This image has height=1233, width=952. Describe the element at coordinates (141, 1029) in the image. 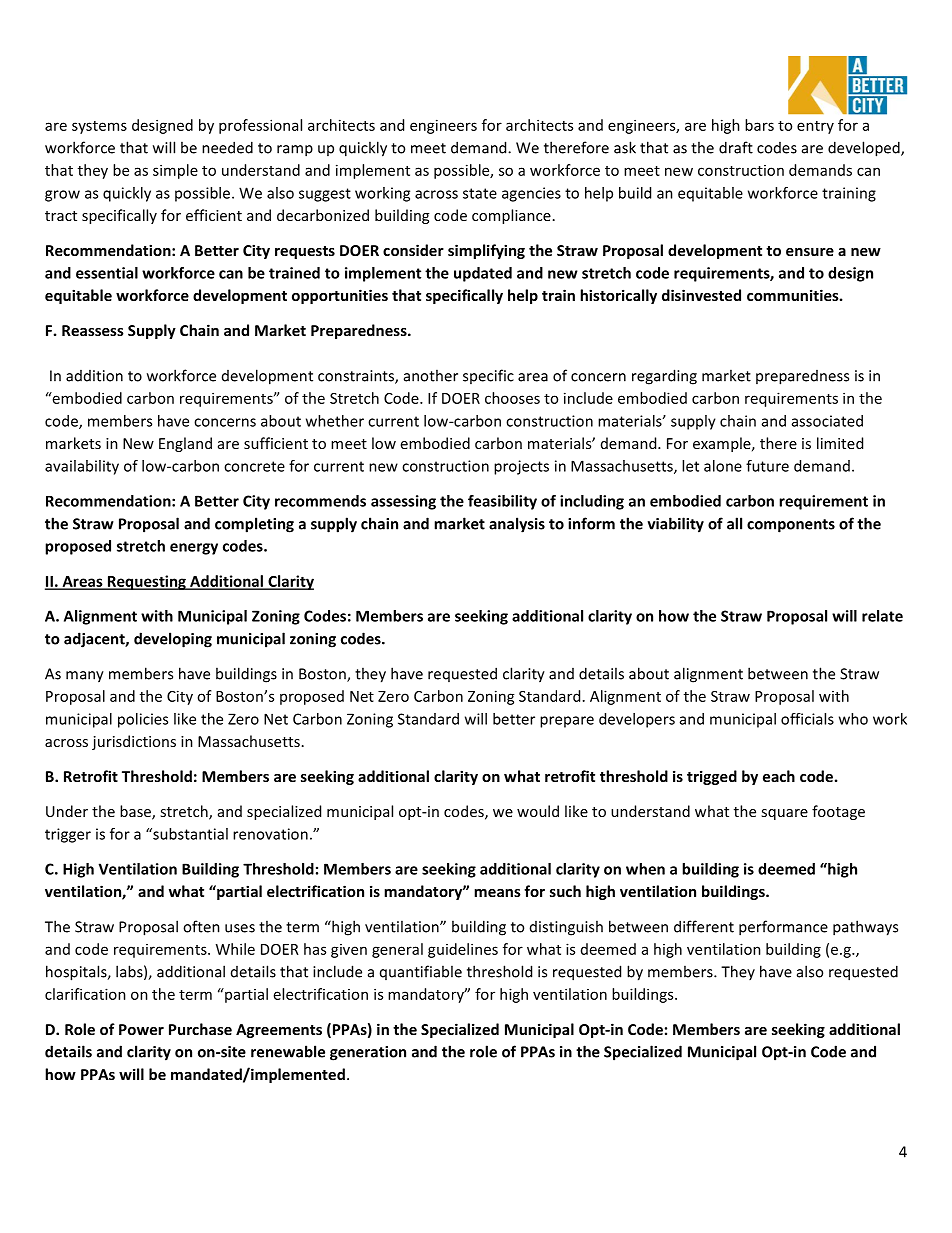

I see `Power` at that location.
